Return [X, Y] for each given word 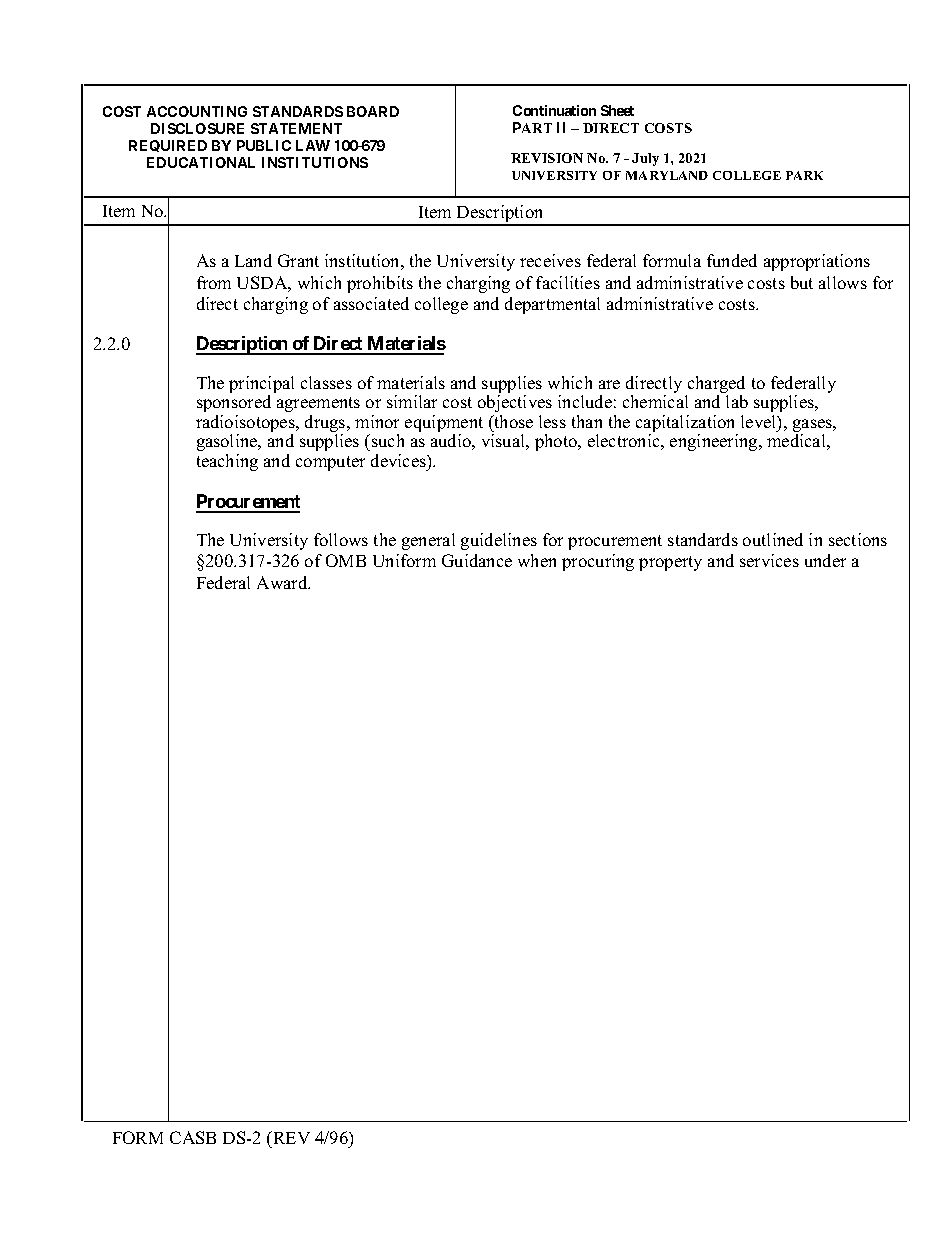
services [769, 560]
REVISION [547, 158]
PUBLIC [264, 145]
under [825, 560]
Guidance [477, 560]
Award [283, 582]
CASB [193, 1137]
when [537, 560]
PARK [804, 175]
